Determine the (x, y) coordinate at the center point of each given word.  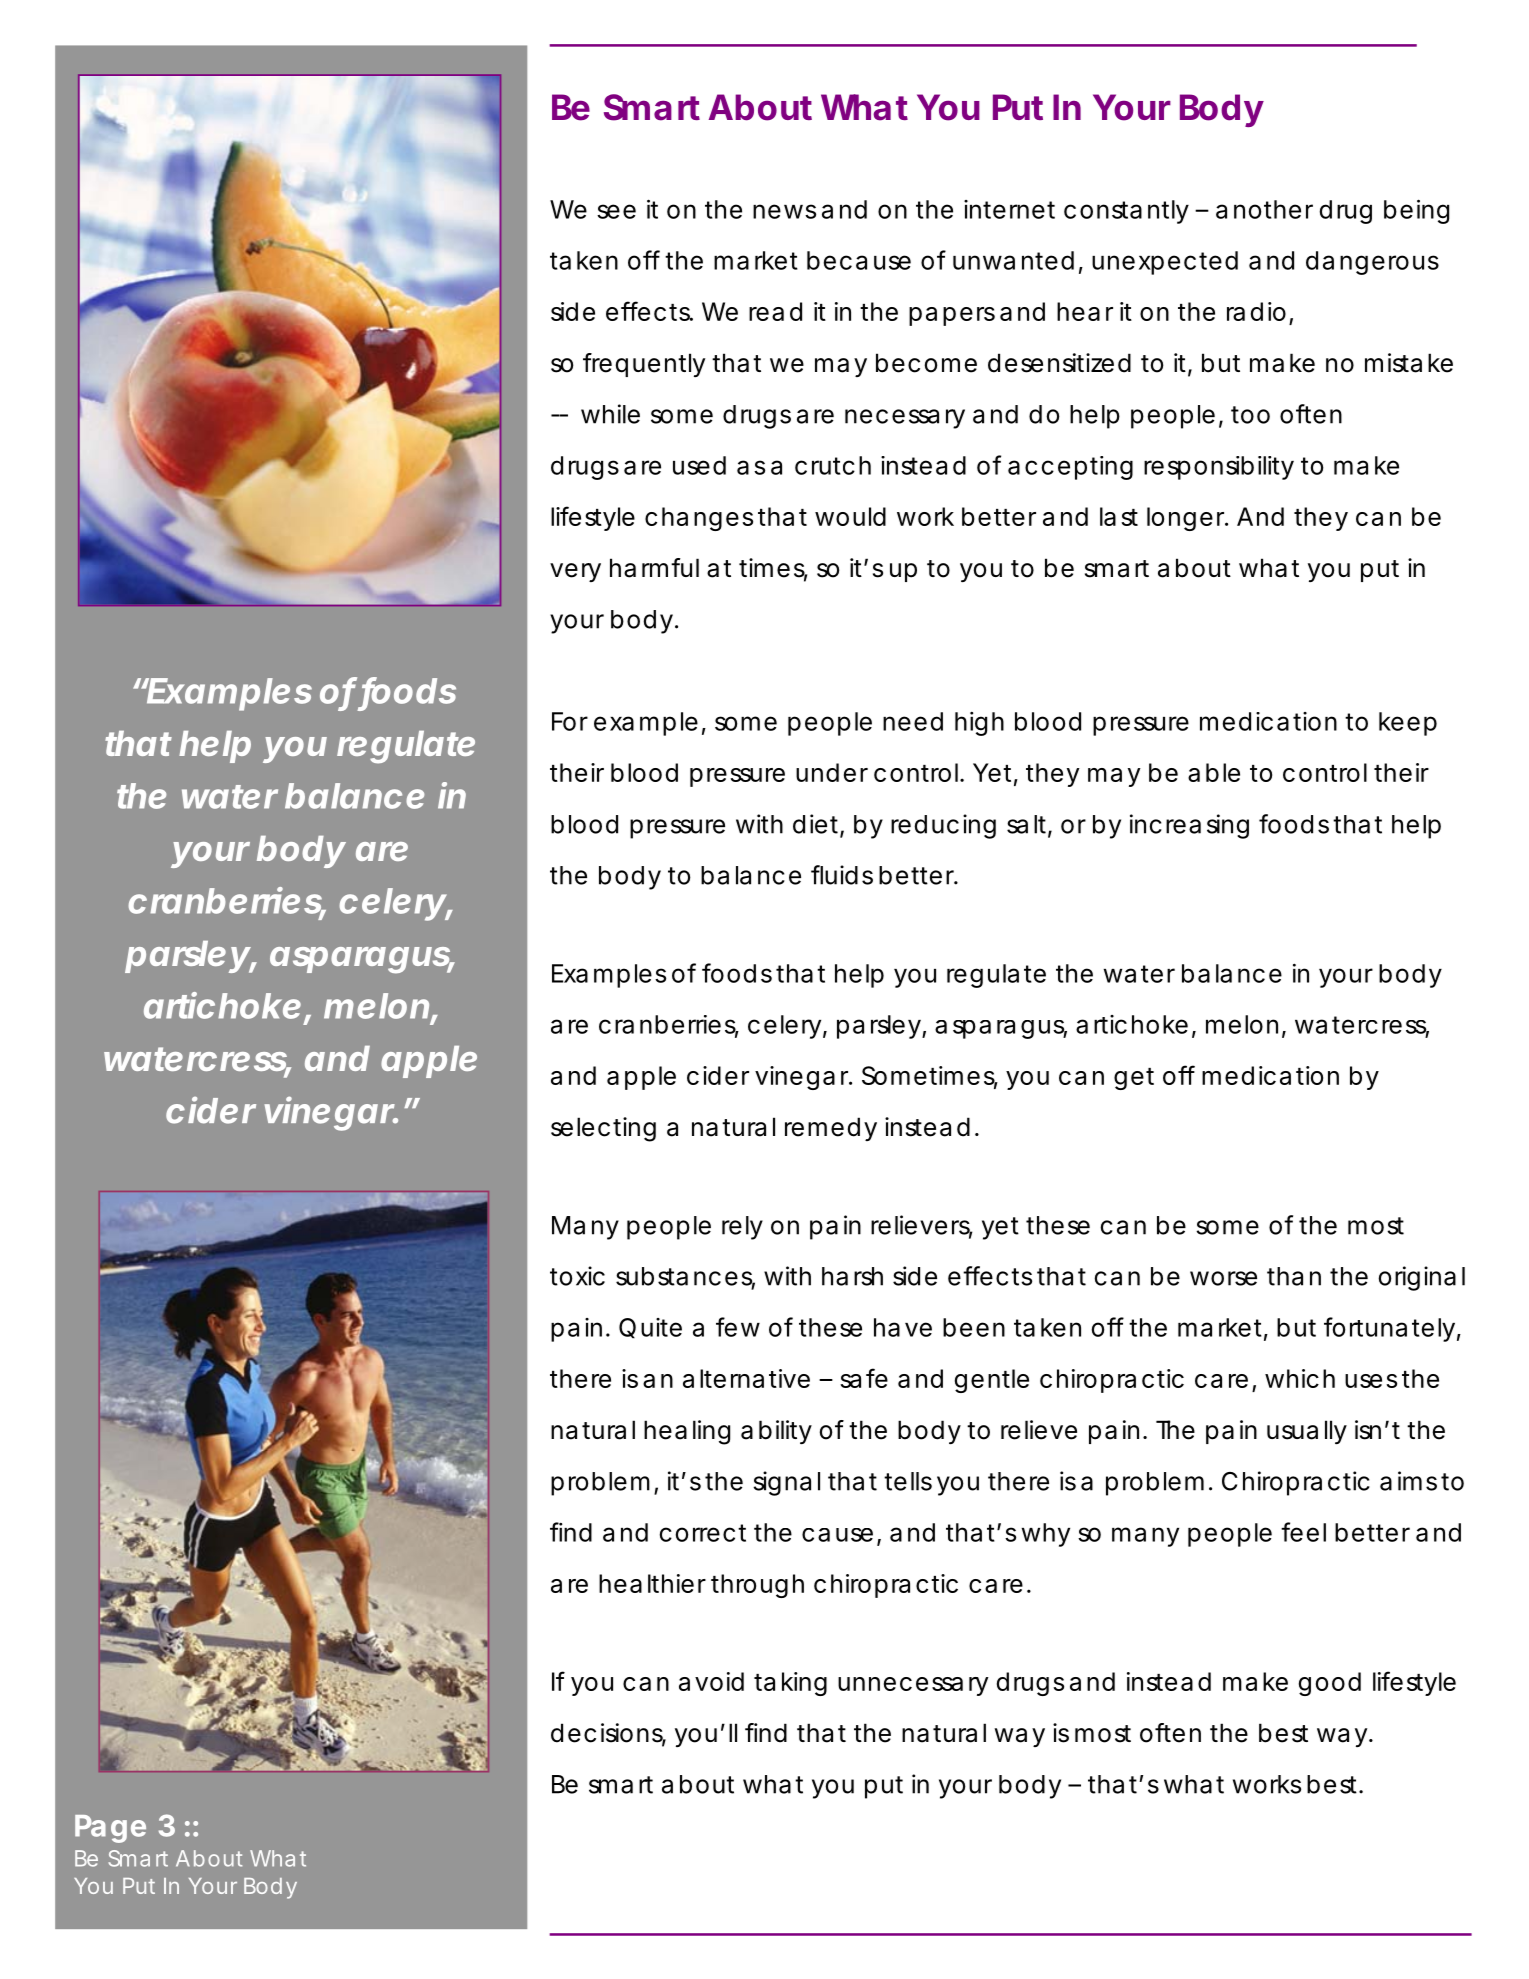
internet (1009, 209)
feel (1303, 1532)
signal (786, 1483)
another (1264, 209)
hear (1085, 311)
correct (703, 1533)
